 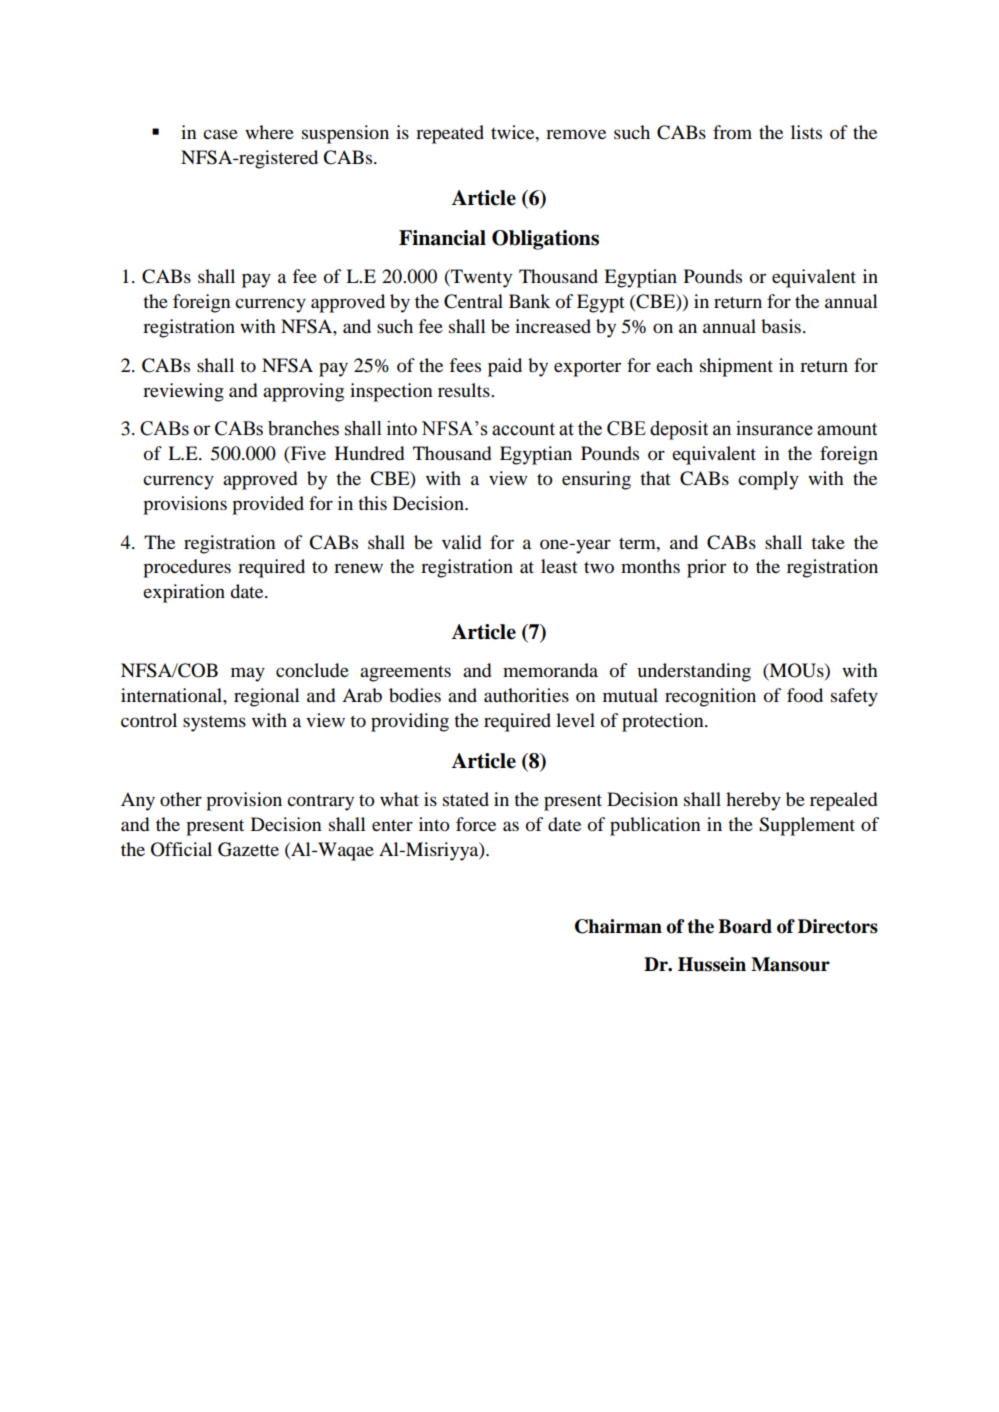 I want to click on Board, so click(x=745, y=926).
